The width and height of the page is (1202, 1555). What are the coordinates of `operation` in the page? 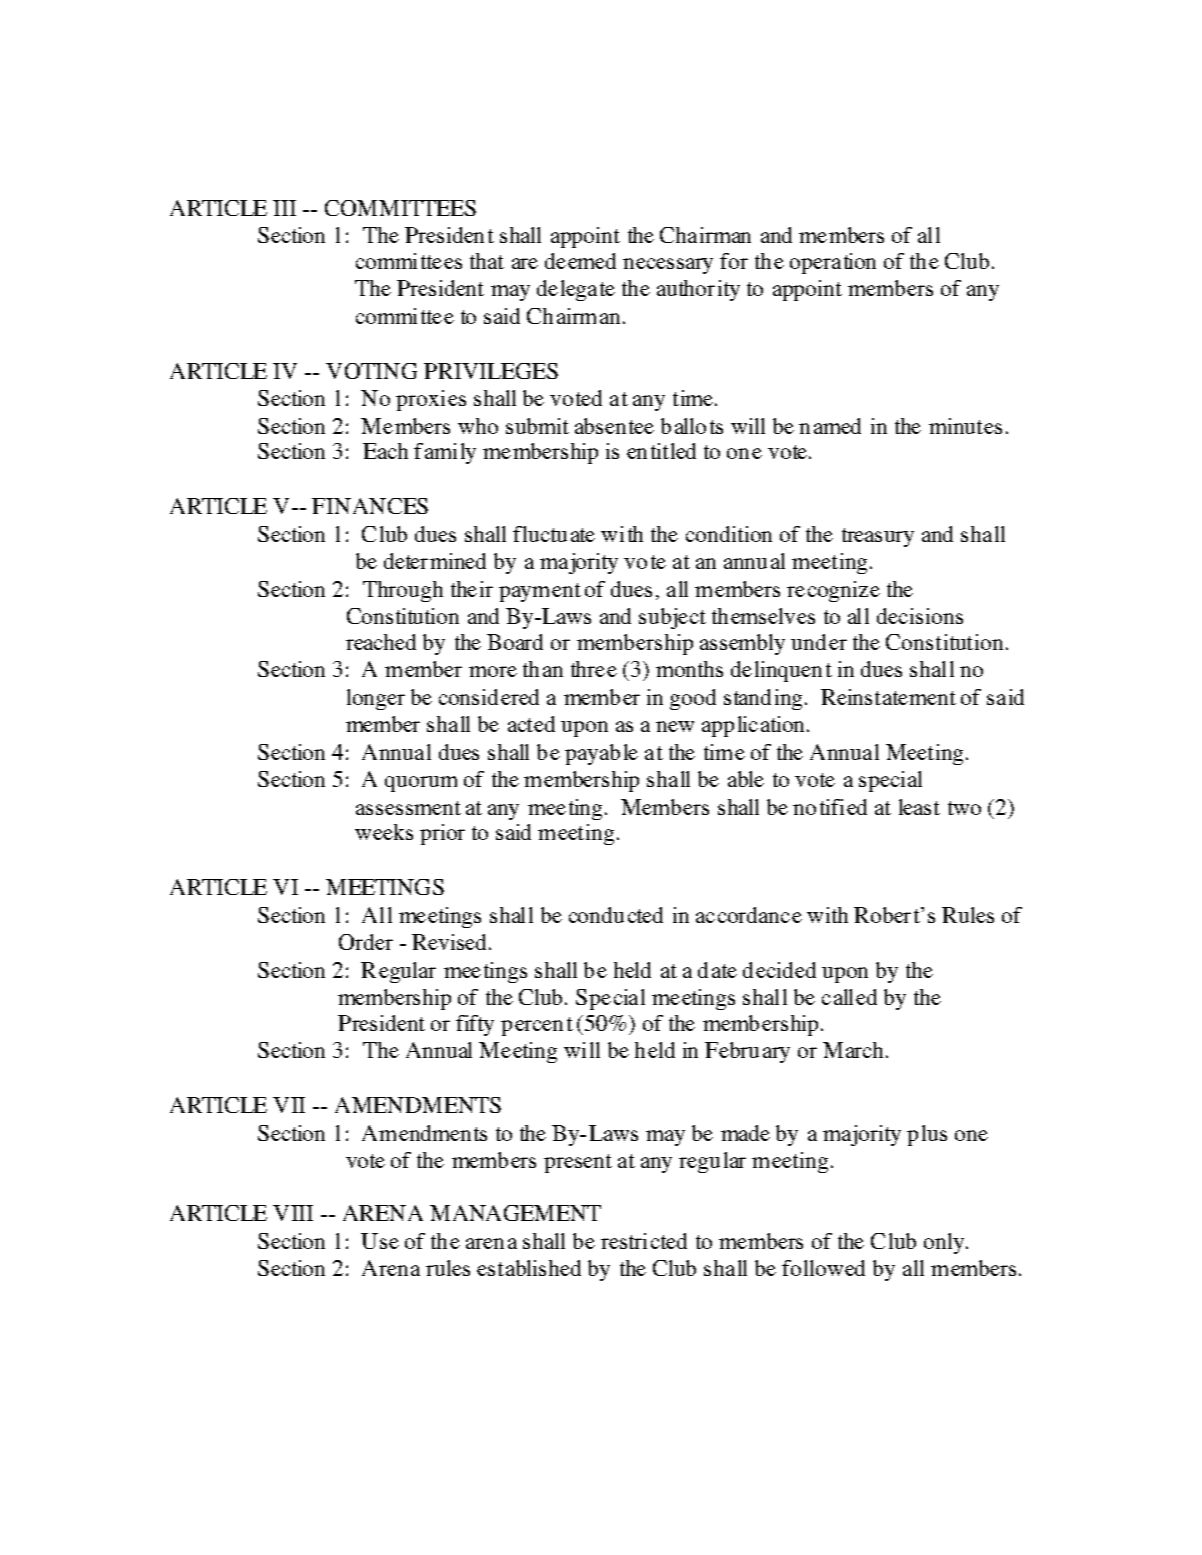 It's located at (833, 263).
